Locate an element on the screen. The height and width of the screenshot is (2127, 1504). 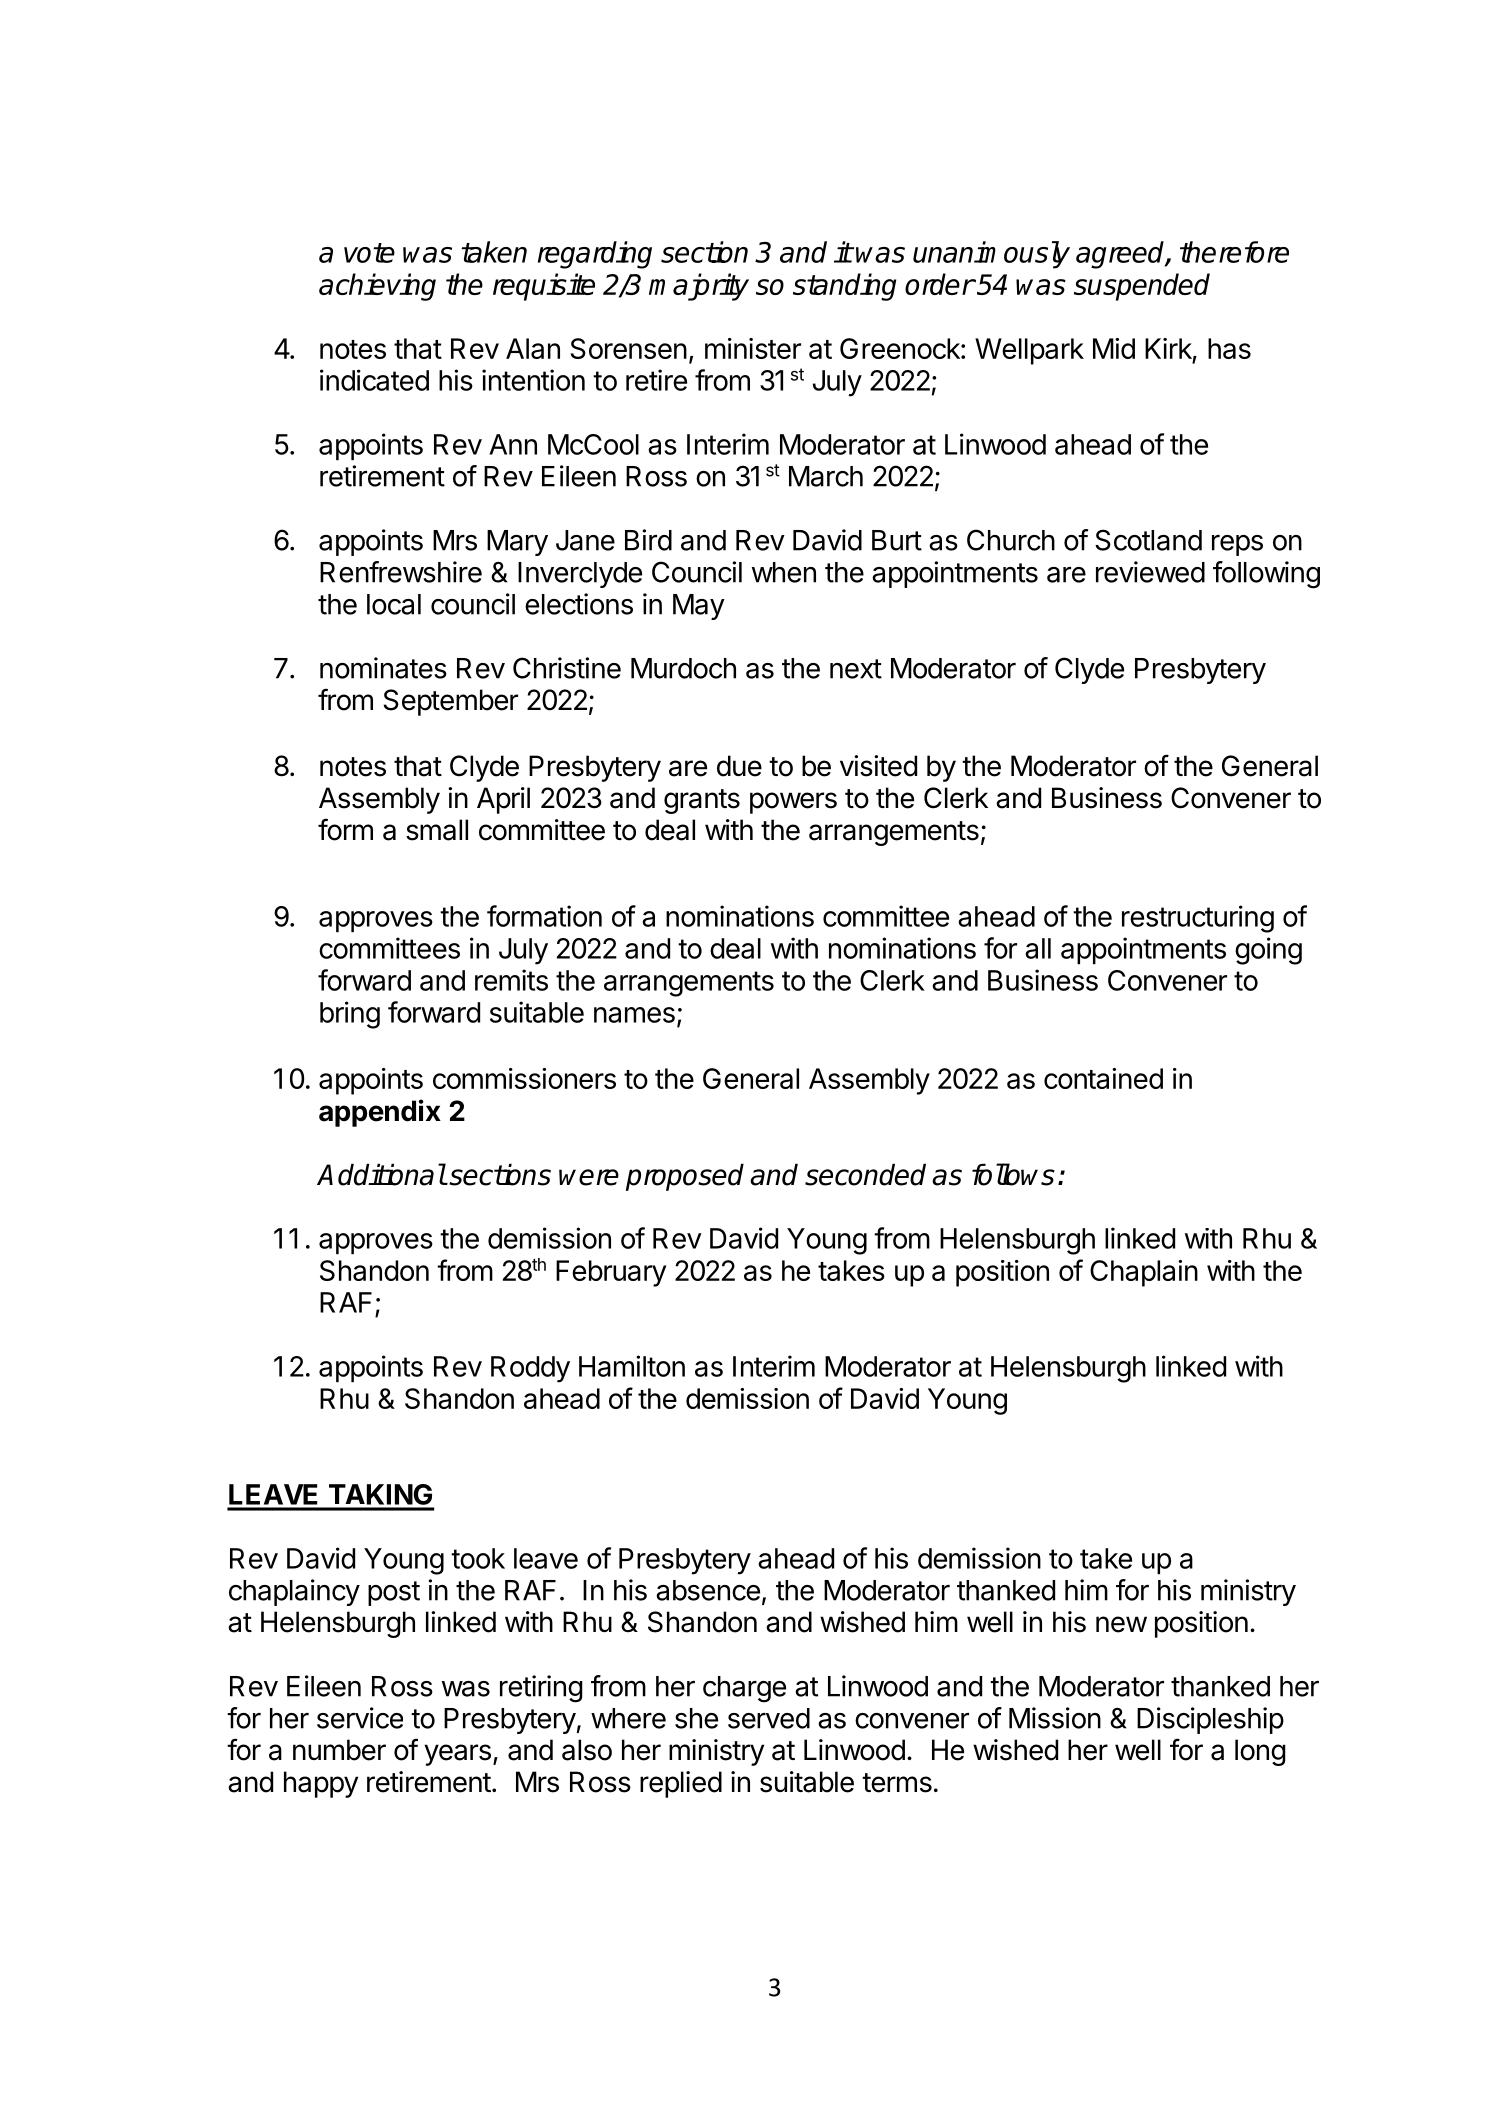
achieving is located at coordinates (377, 287).
